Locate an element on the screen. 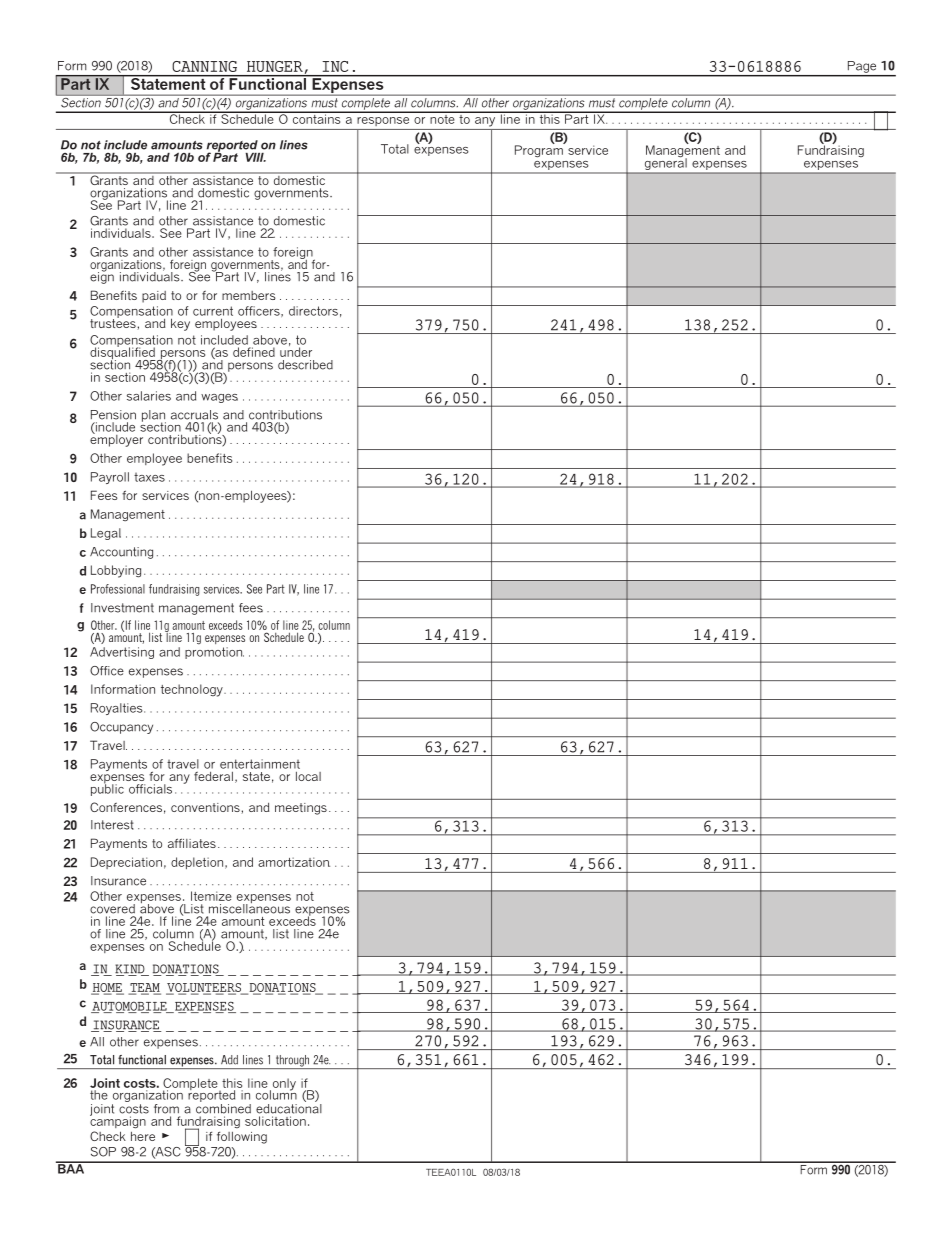 The image size is (952, 1233). here is located at coordinates (143, 1136).
